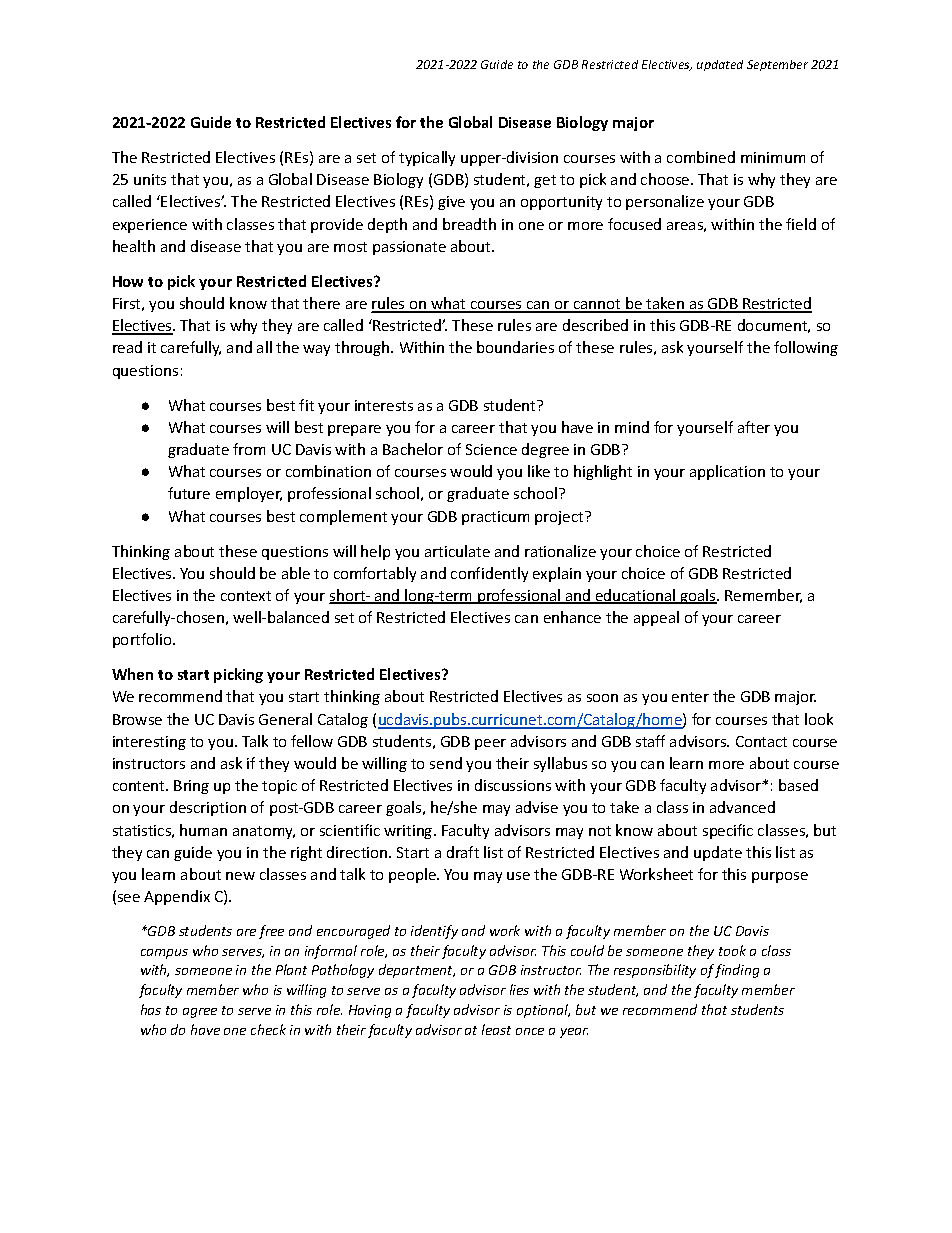 This screenshot has width=952, height=1233. I want to click on application, so click(727, 472).
